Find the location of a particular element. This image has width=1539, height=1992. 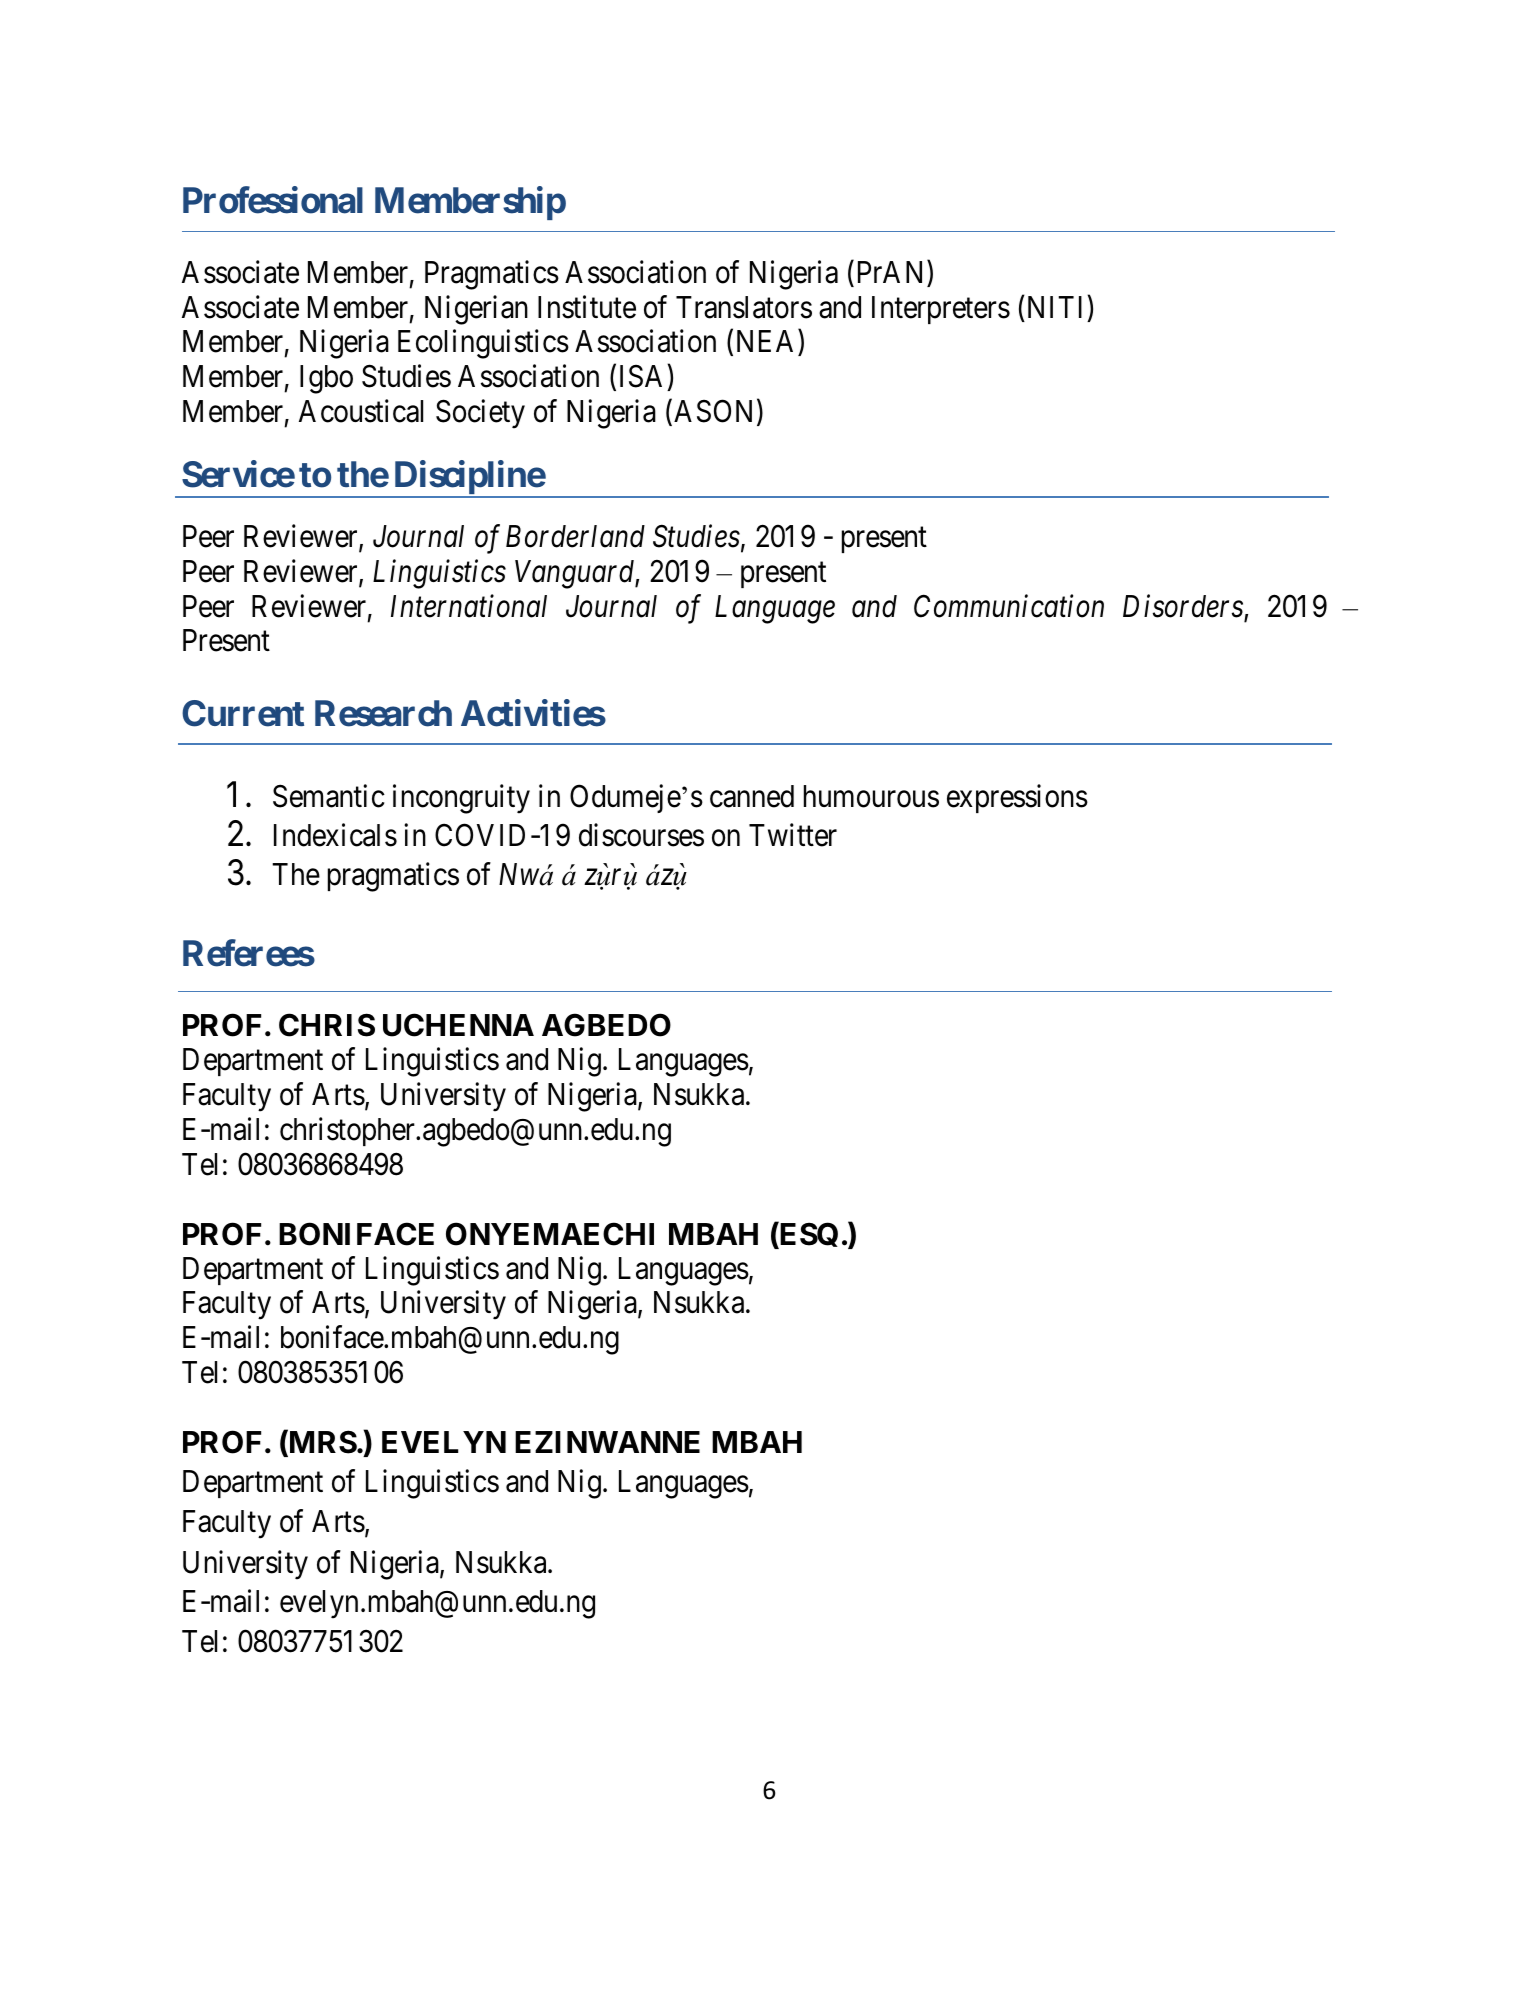

Nwa is located at coordinates (526, 874).
